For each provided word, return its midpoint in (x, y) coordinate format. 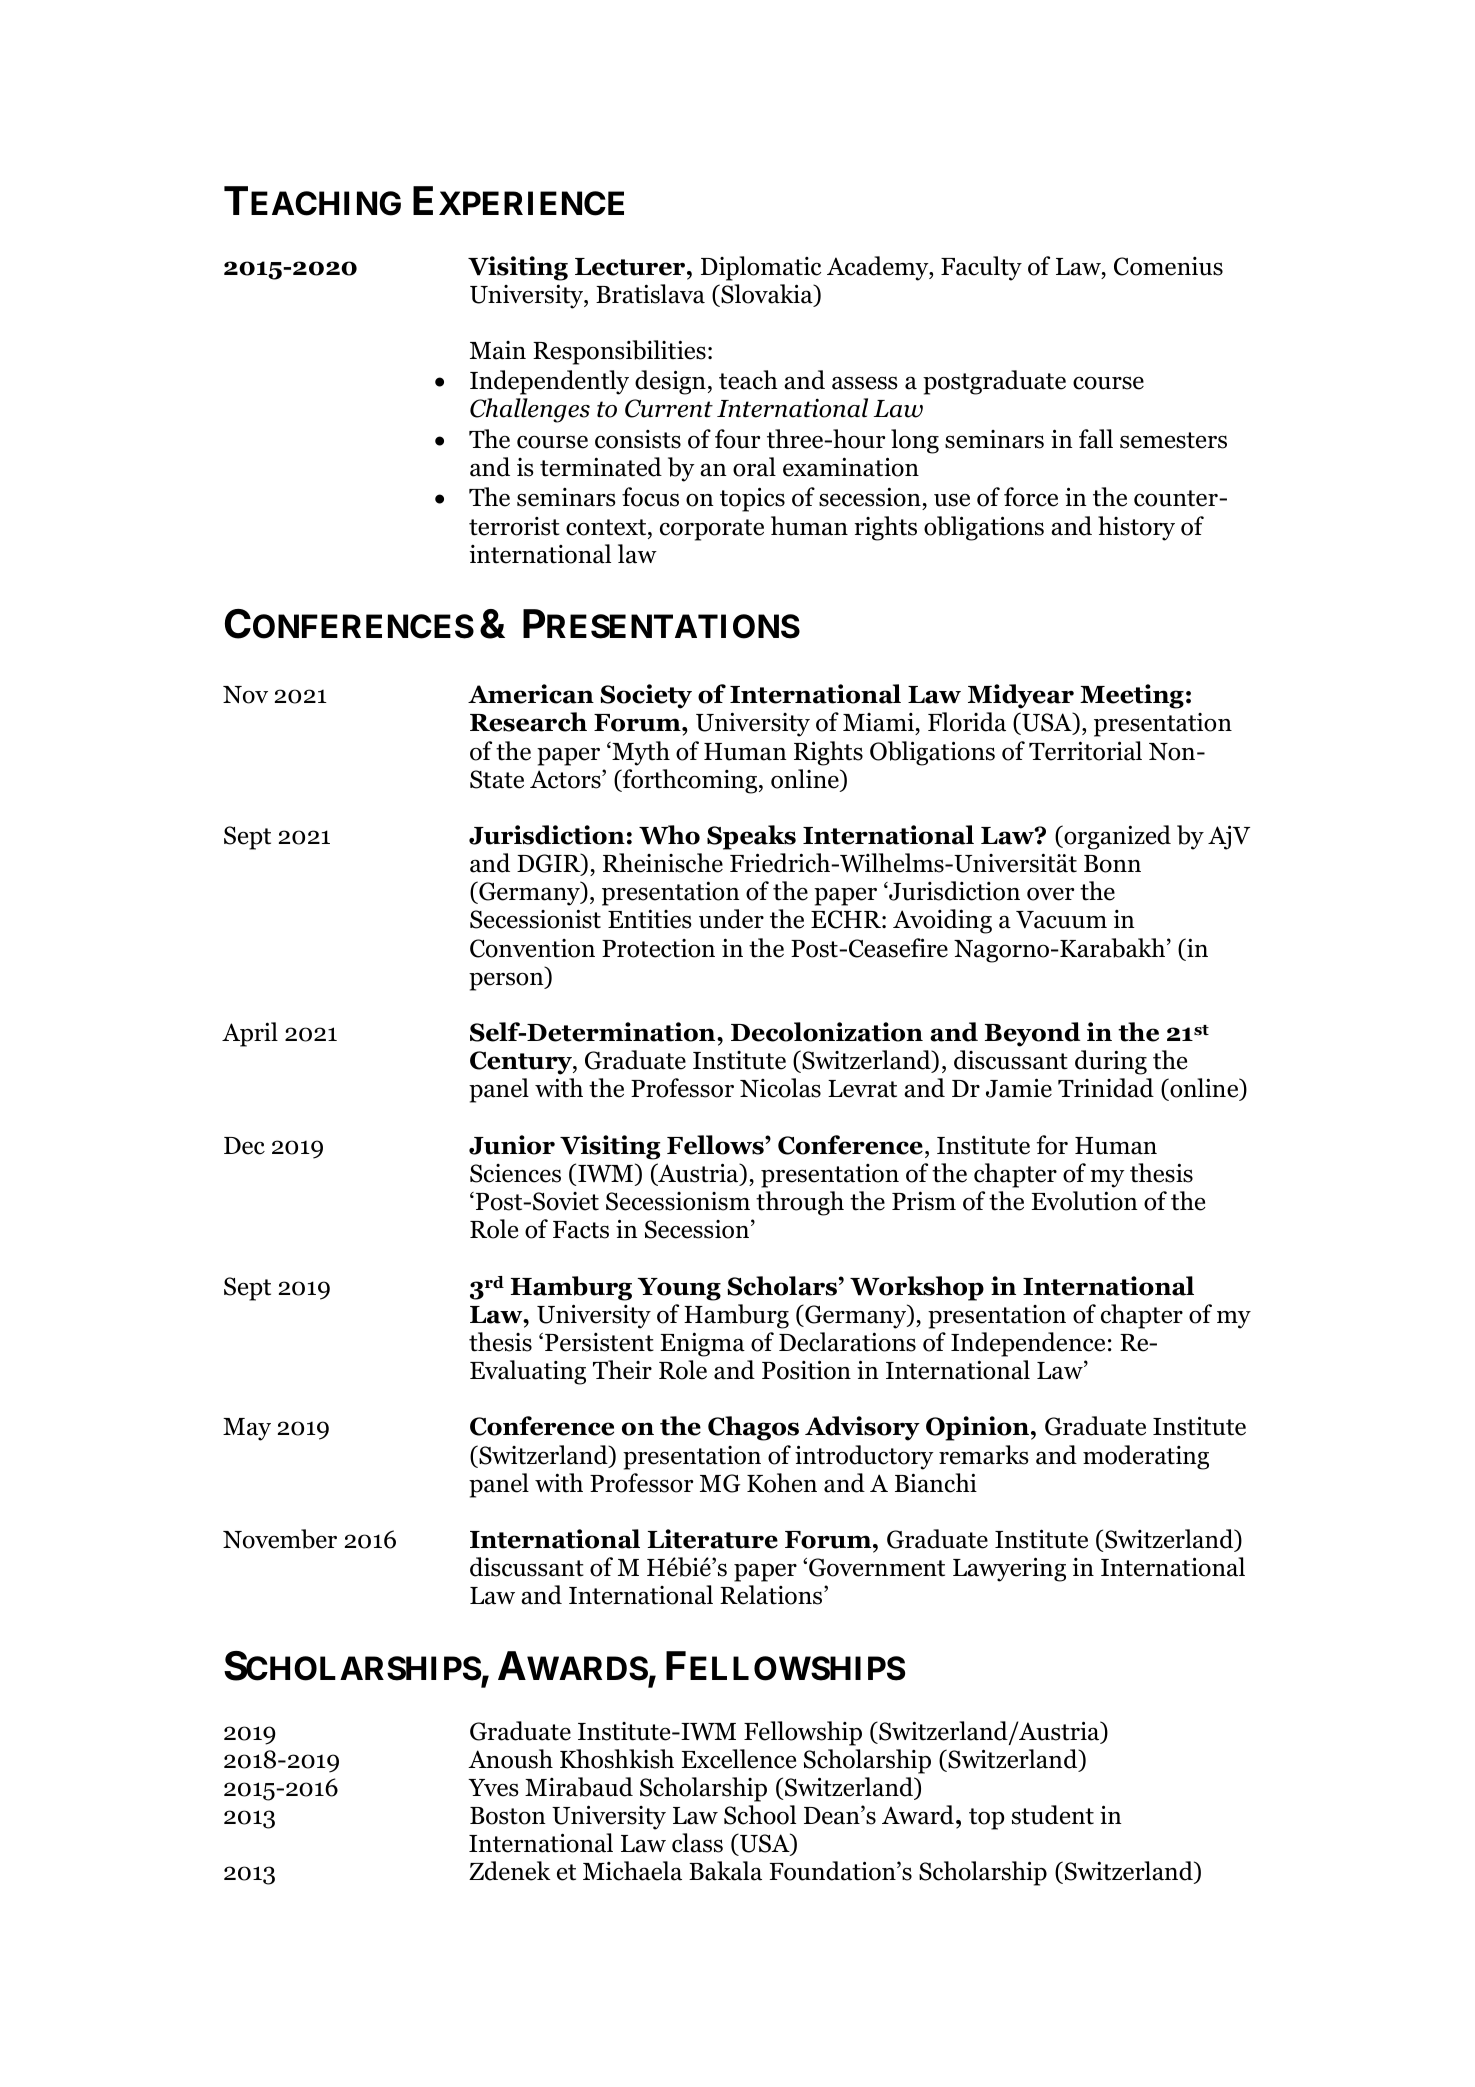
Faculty (981, 268)
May (247, 1429)
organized (1116, 837)
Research (528, 722)
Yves (493, 1788)
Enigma (703, 1344)
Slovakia (767, 295)
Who (669, 835)
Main (498, 350)
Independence (1028, 1344)
